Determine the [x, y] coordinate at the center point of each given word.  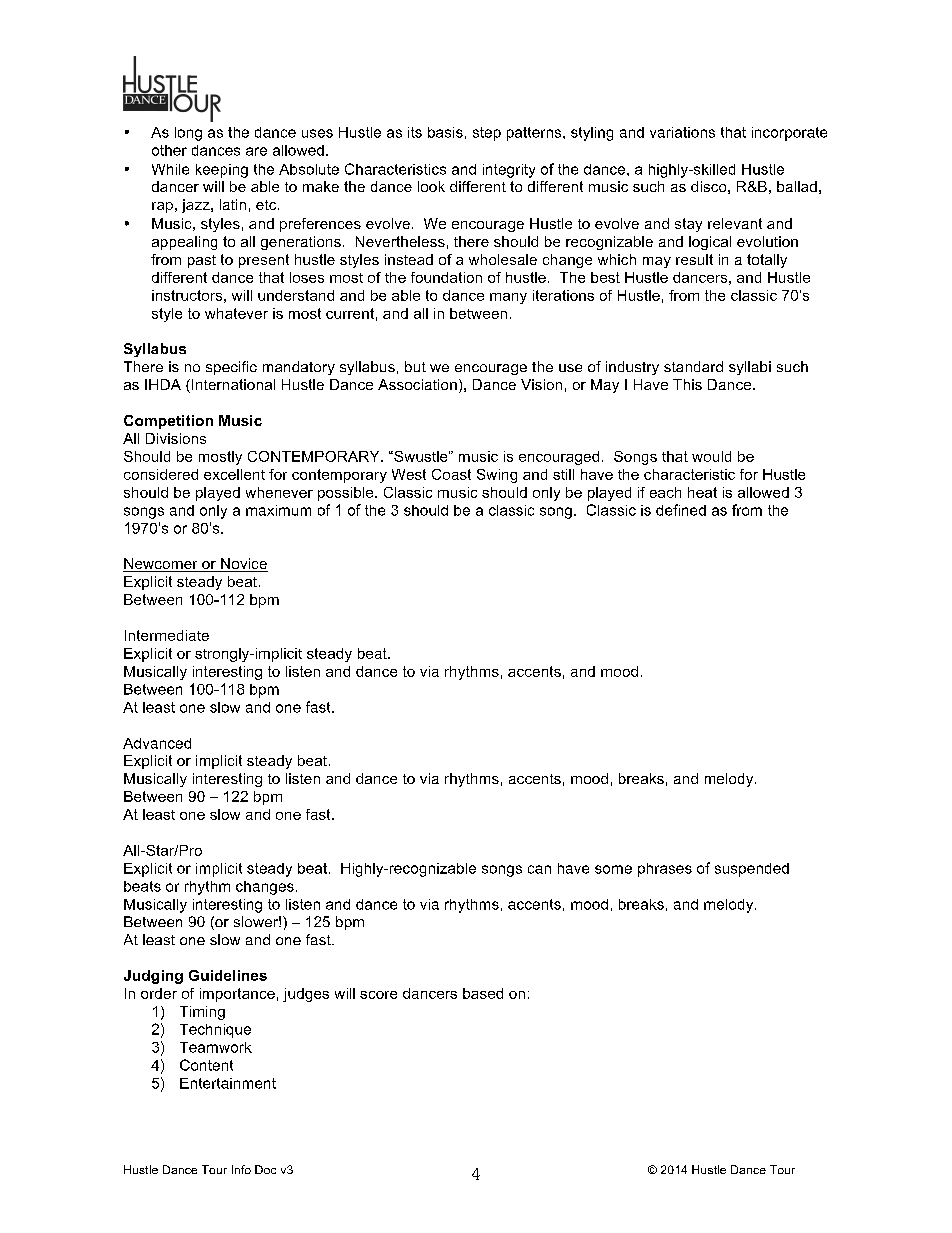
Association [417, 384]
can [539, 869]
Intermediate [167, 635]
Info [241, 1169]
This [687, 384]
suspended [752, 870]
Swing [497, 476]
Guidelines [228, 975]
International [233, 384]
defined [681, 510]
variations [682, 132]
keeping [222, 171]
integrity [509, 171]
